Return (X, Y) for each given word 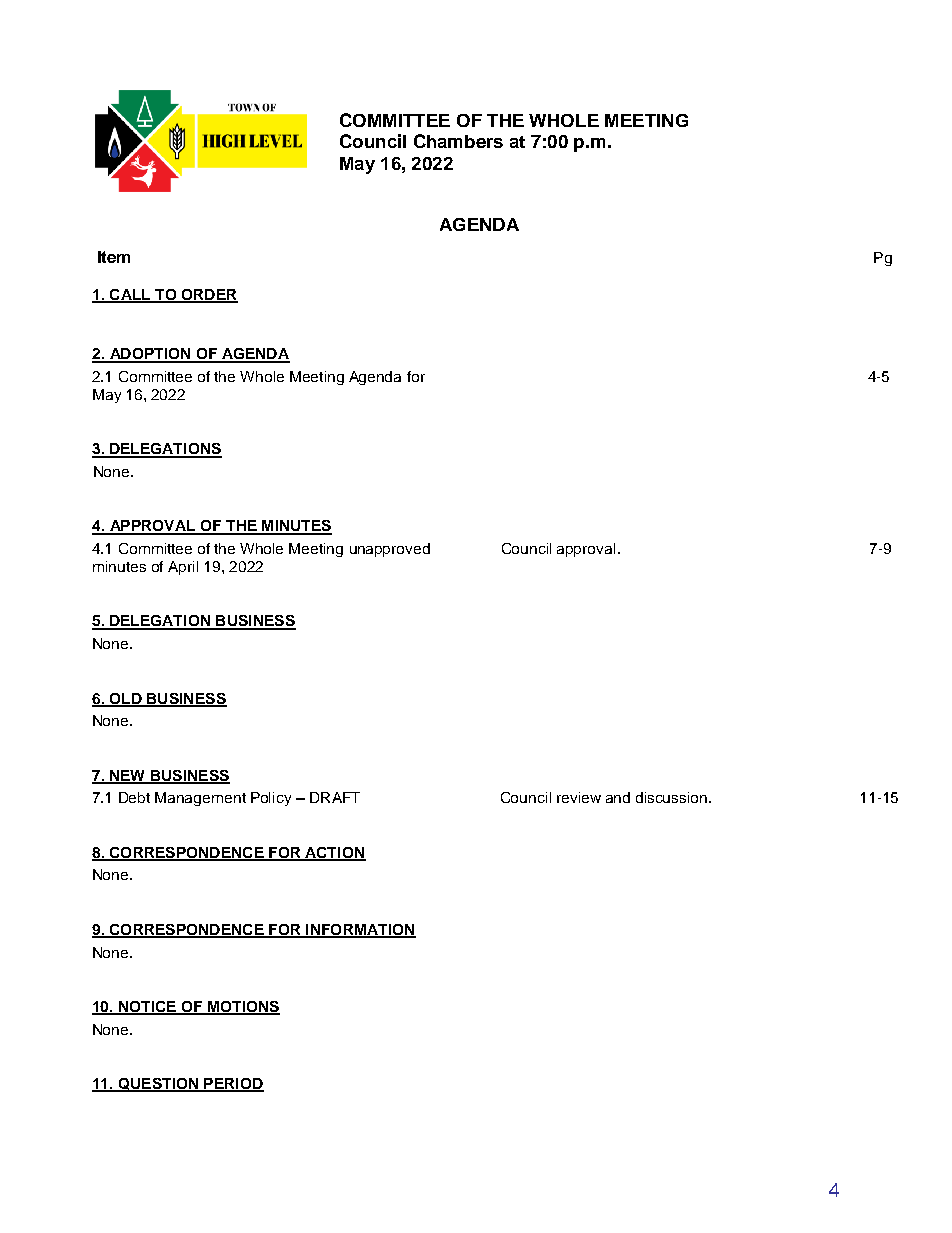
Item (114, 257)
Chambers (458, 141)
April (183, 568)
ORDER (208, 296)
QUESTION (158, 1085)
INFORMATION (360, 931)
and (618, 797)
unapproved (390, 550)
